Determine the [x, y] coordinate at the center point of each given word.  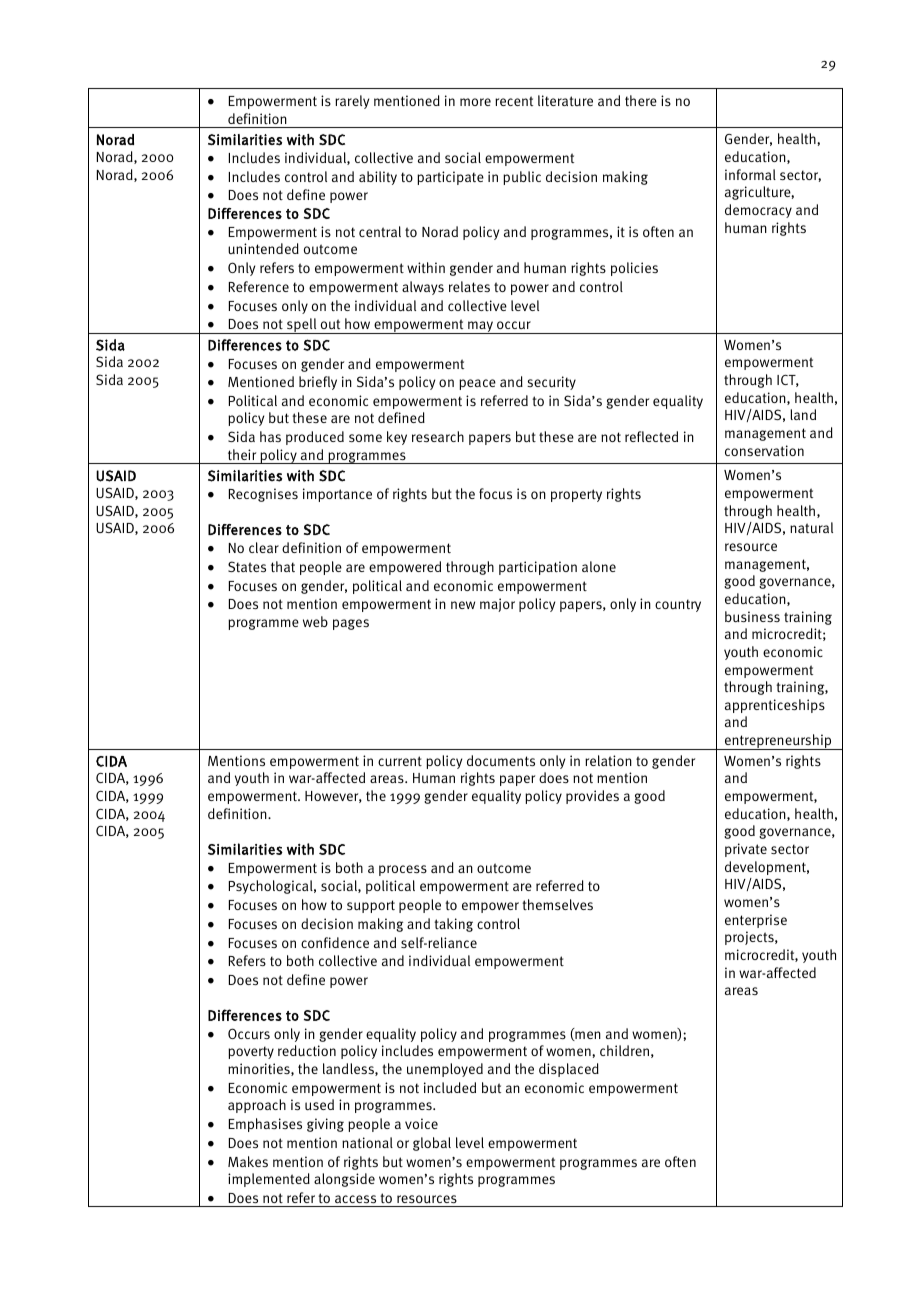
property [576, 495]
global [432, 1144]
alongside [344, 1180]
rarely [352, 102]
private [746, 850]
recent [514, 101]
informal [750, 174]
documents [501, 761]
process [403, 870]
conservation [764, 450]
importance [337, 495]
